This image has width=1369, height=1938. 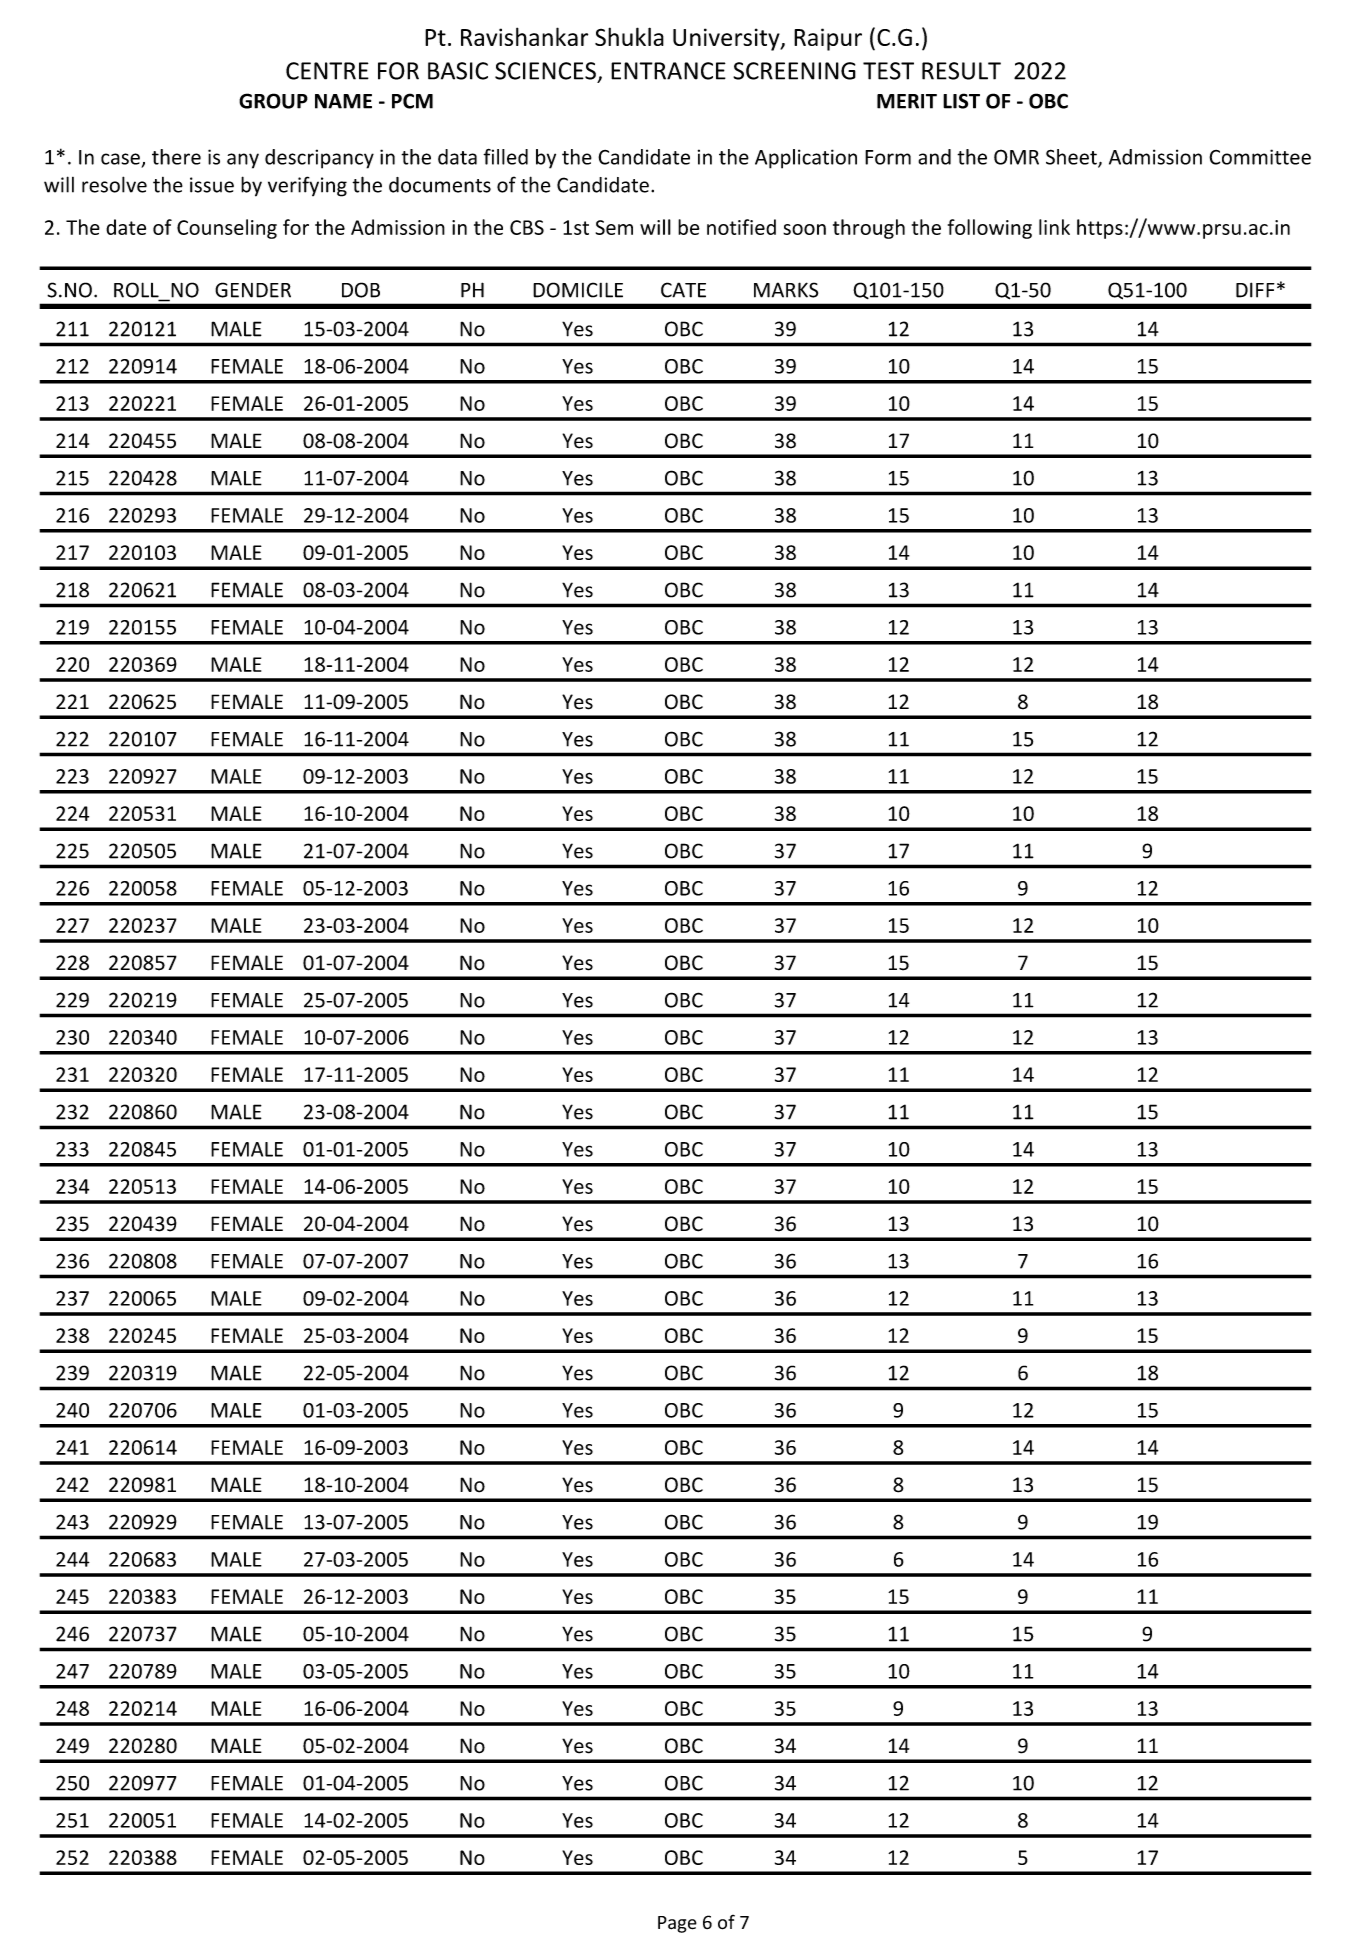 I want to click on CATE, so click(x=683, y=290).
